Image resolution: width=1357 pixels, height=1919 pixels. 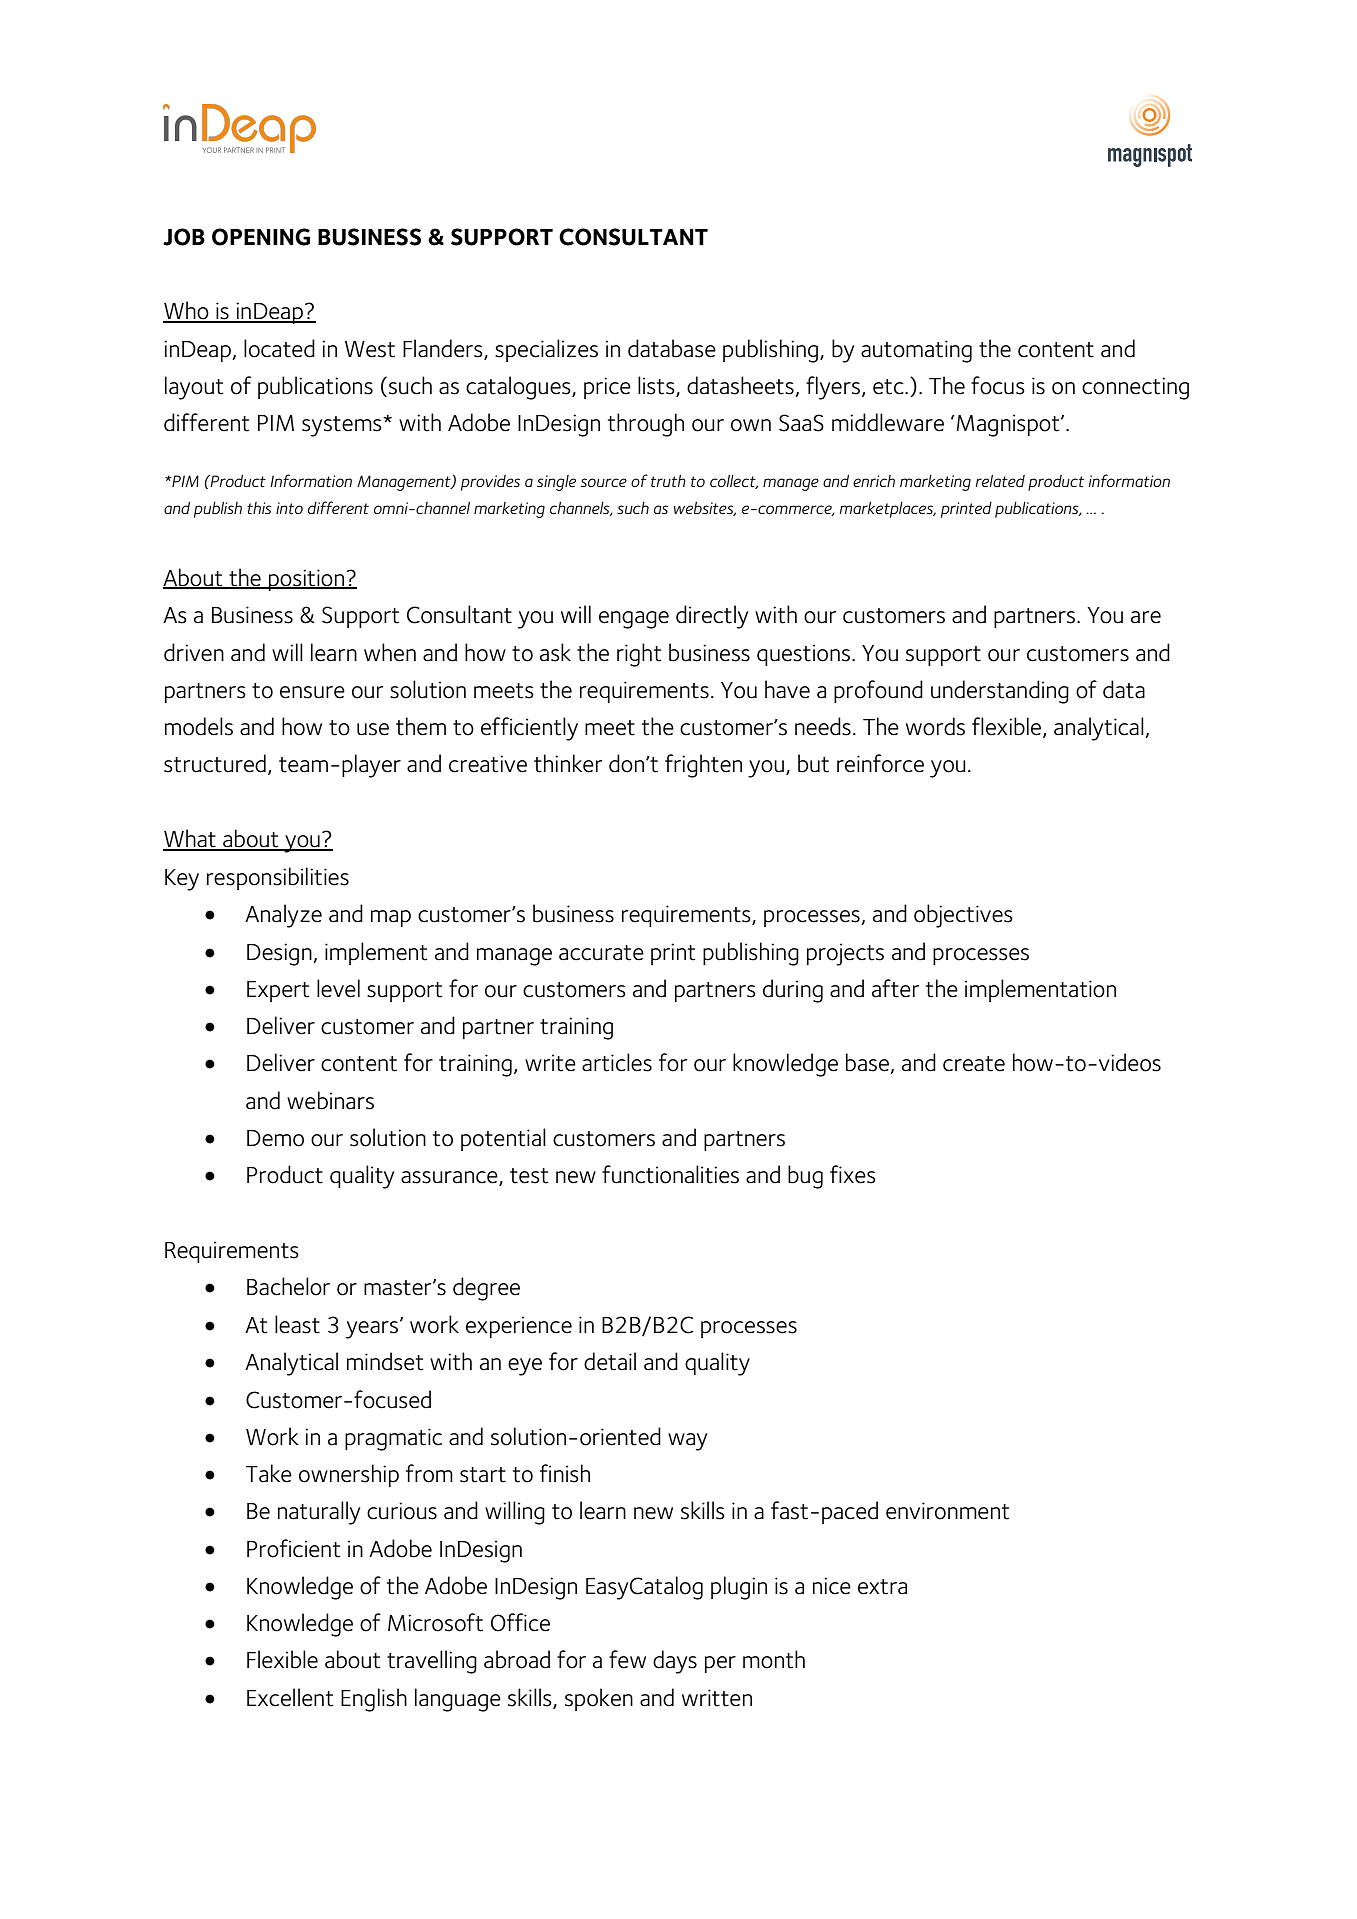 What do you see at coordinates (963, 916) in the image?
I see `objectives` at bounding box center [963, 916].
